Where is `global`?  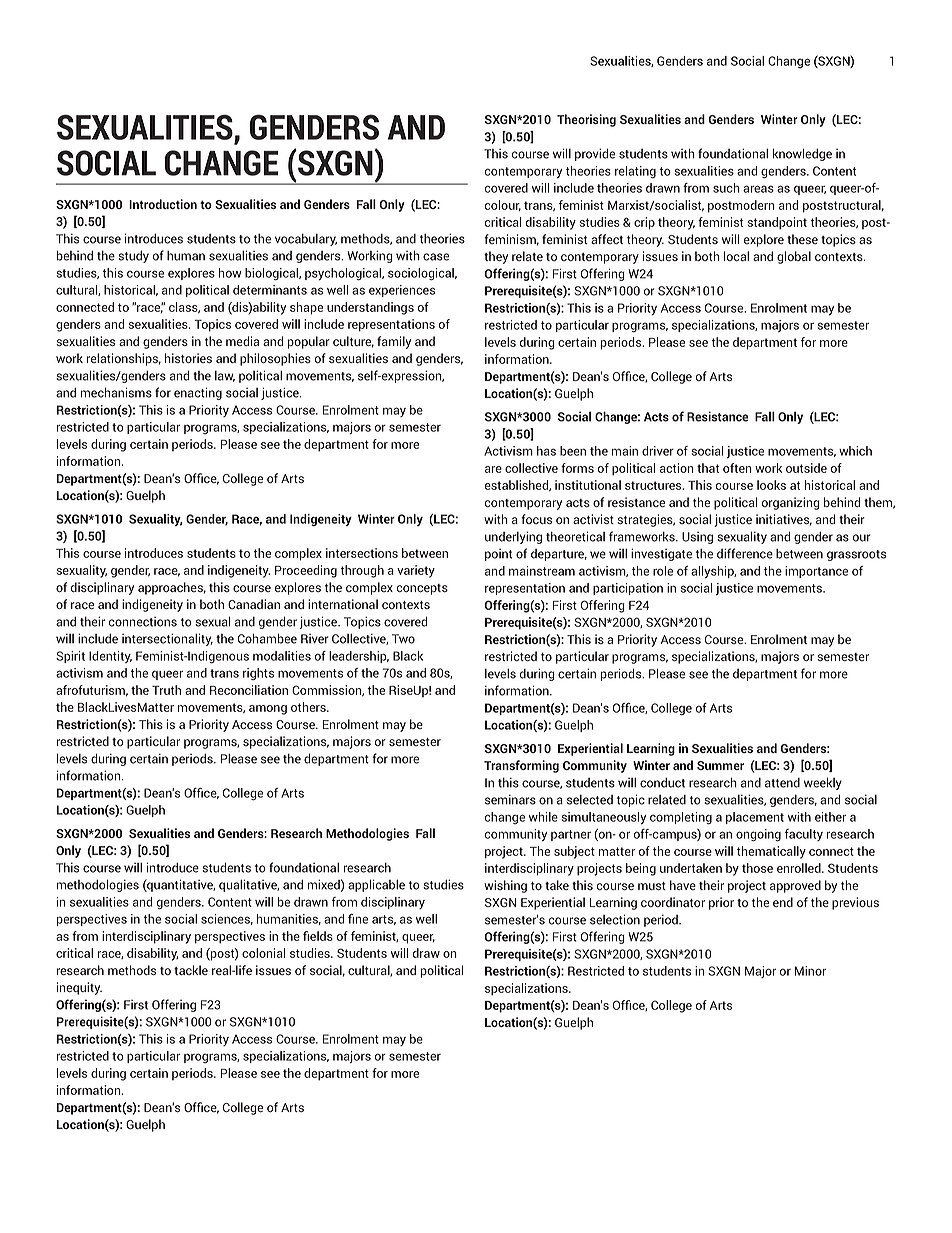
global is located at coordinates (794, 257).
